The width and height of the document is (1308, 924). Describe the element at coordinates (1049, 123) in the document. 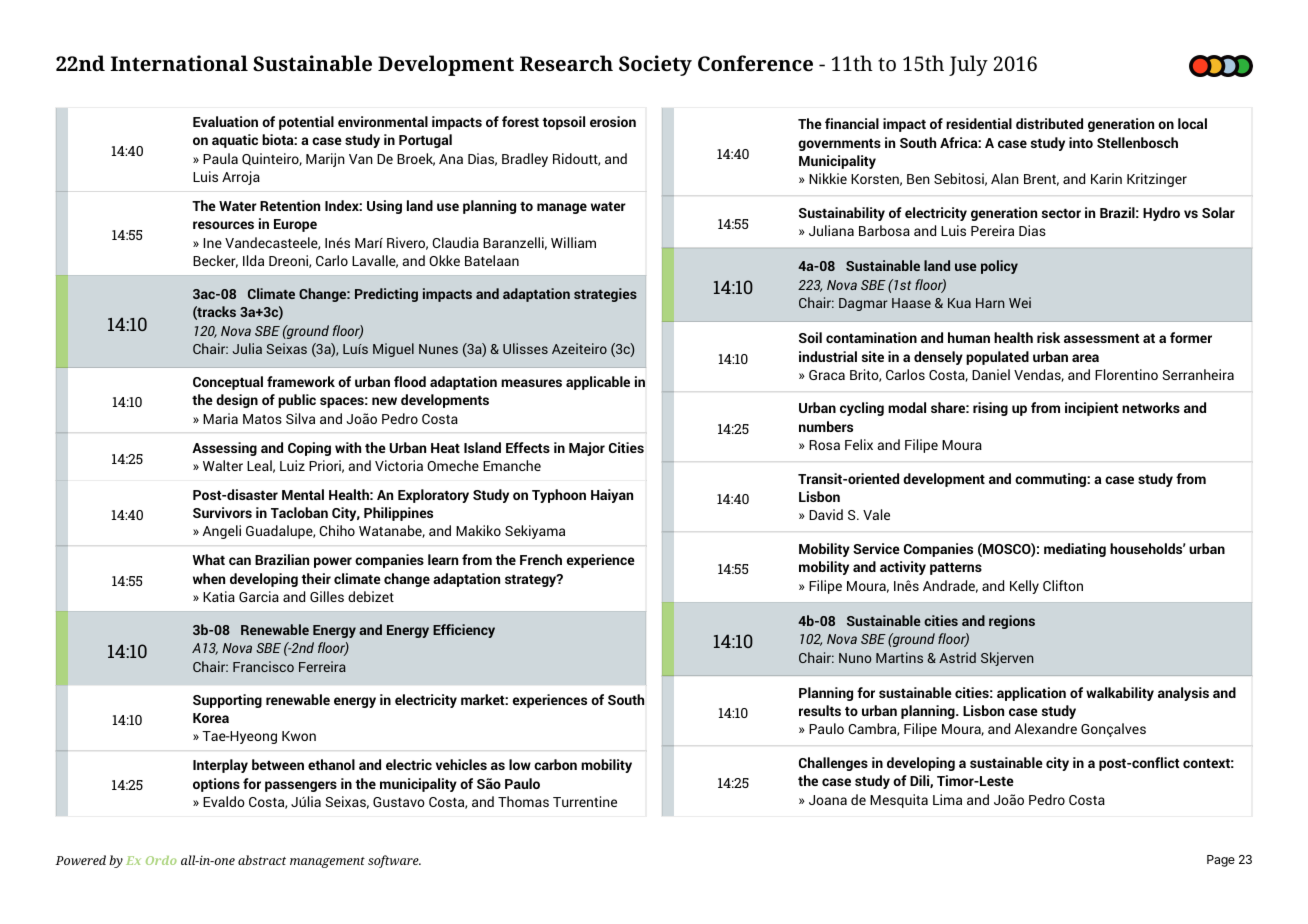

I see `distributed` at that location.
